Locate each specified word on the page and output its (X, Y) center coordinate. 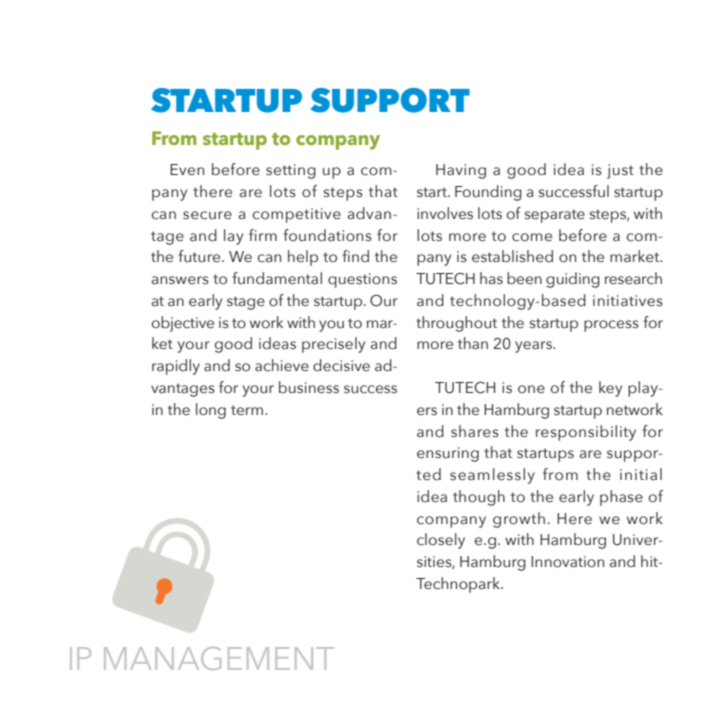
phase (621, 498)
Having (461, 171)
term (247, 410)
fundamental (277, 278)
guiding (573, 280)
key (610, 389)
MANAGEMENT (219, 658)
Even (187, 170)
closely (441, 541)
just (620, 171)
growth (519, 520)
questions (362, 280)
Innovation (567, 562)
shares (475, 431)
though (479, 498)
